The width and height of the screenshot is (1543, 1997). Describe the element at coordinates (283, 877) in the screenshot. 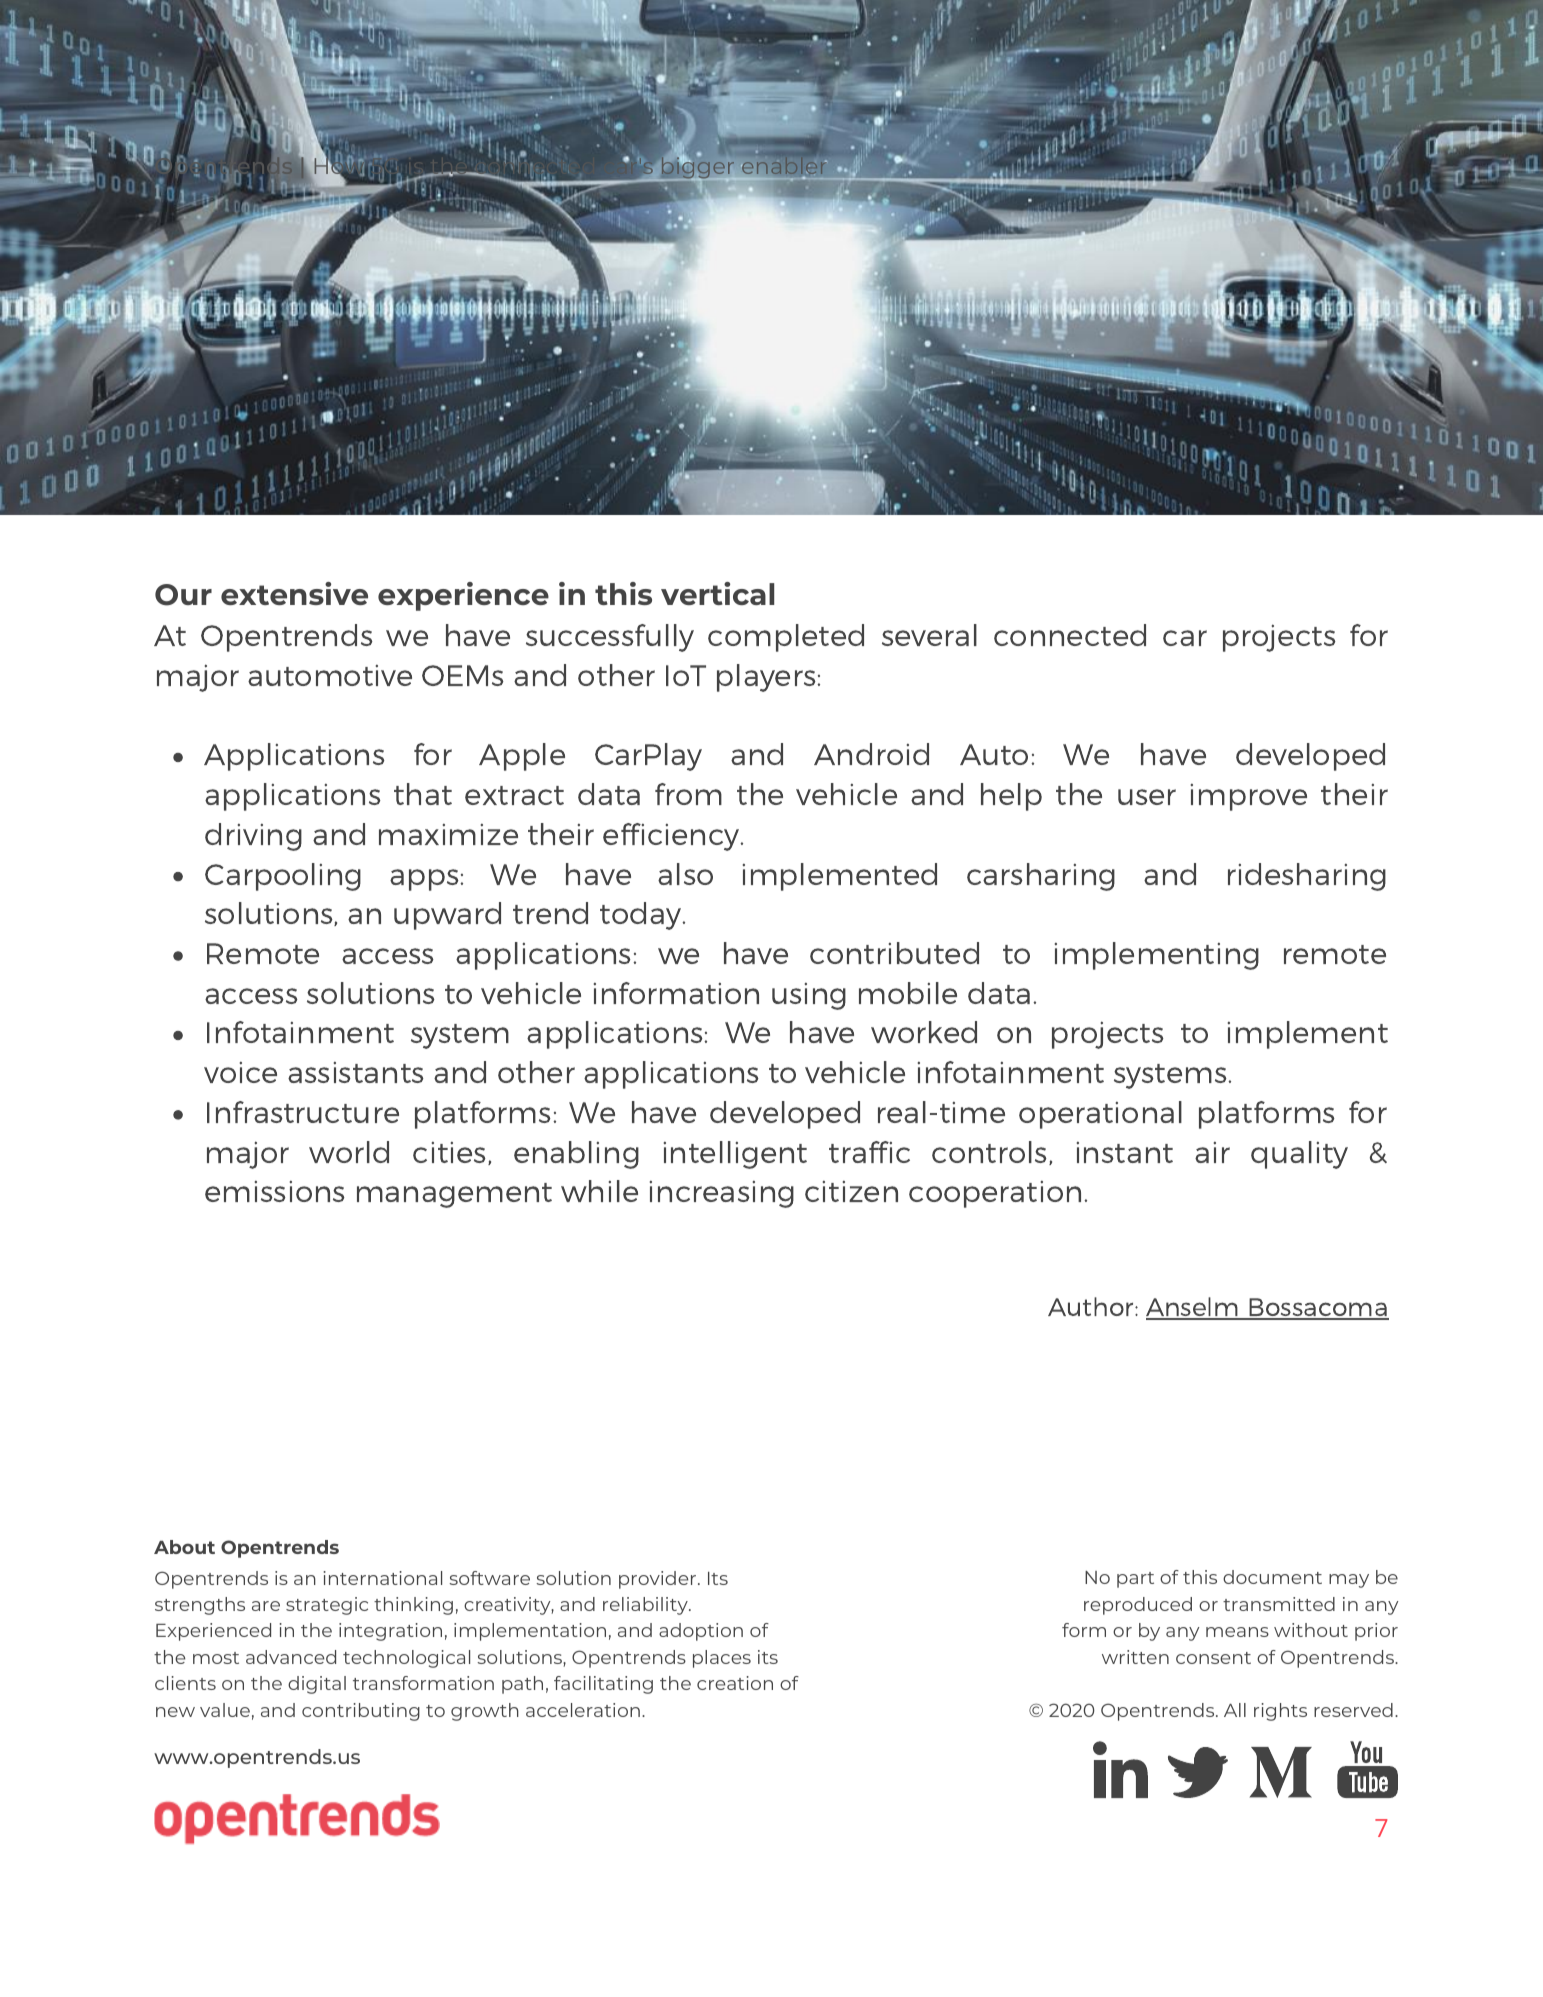

I see `Carpooling` at that location.
